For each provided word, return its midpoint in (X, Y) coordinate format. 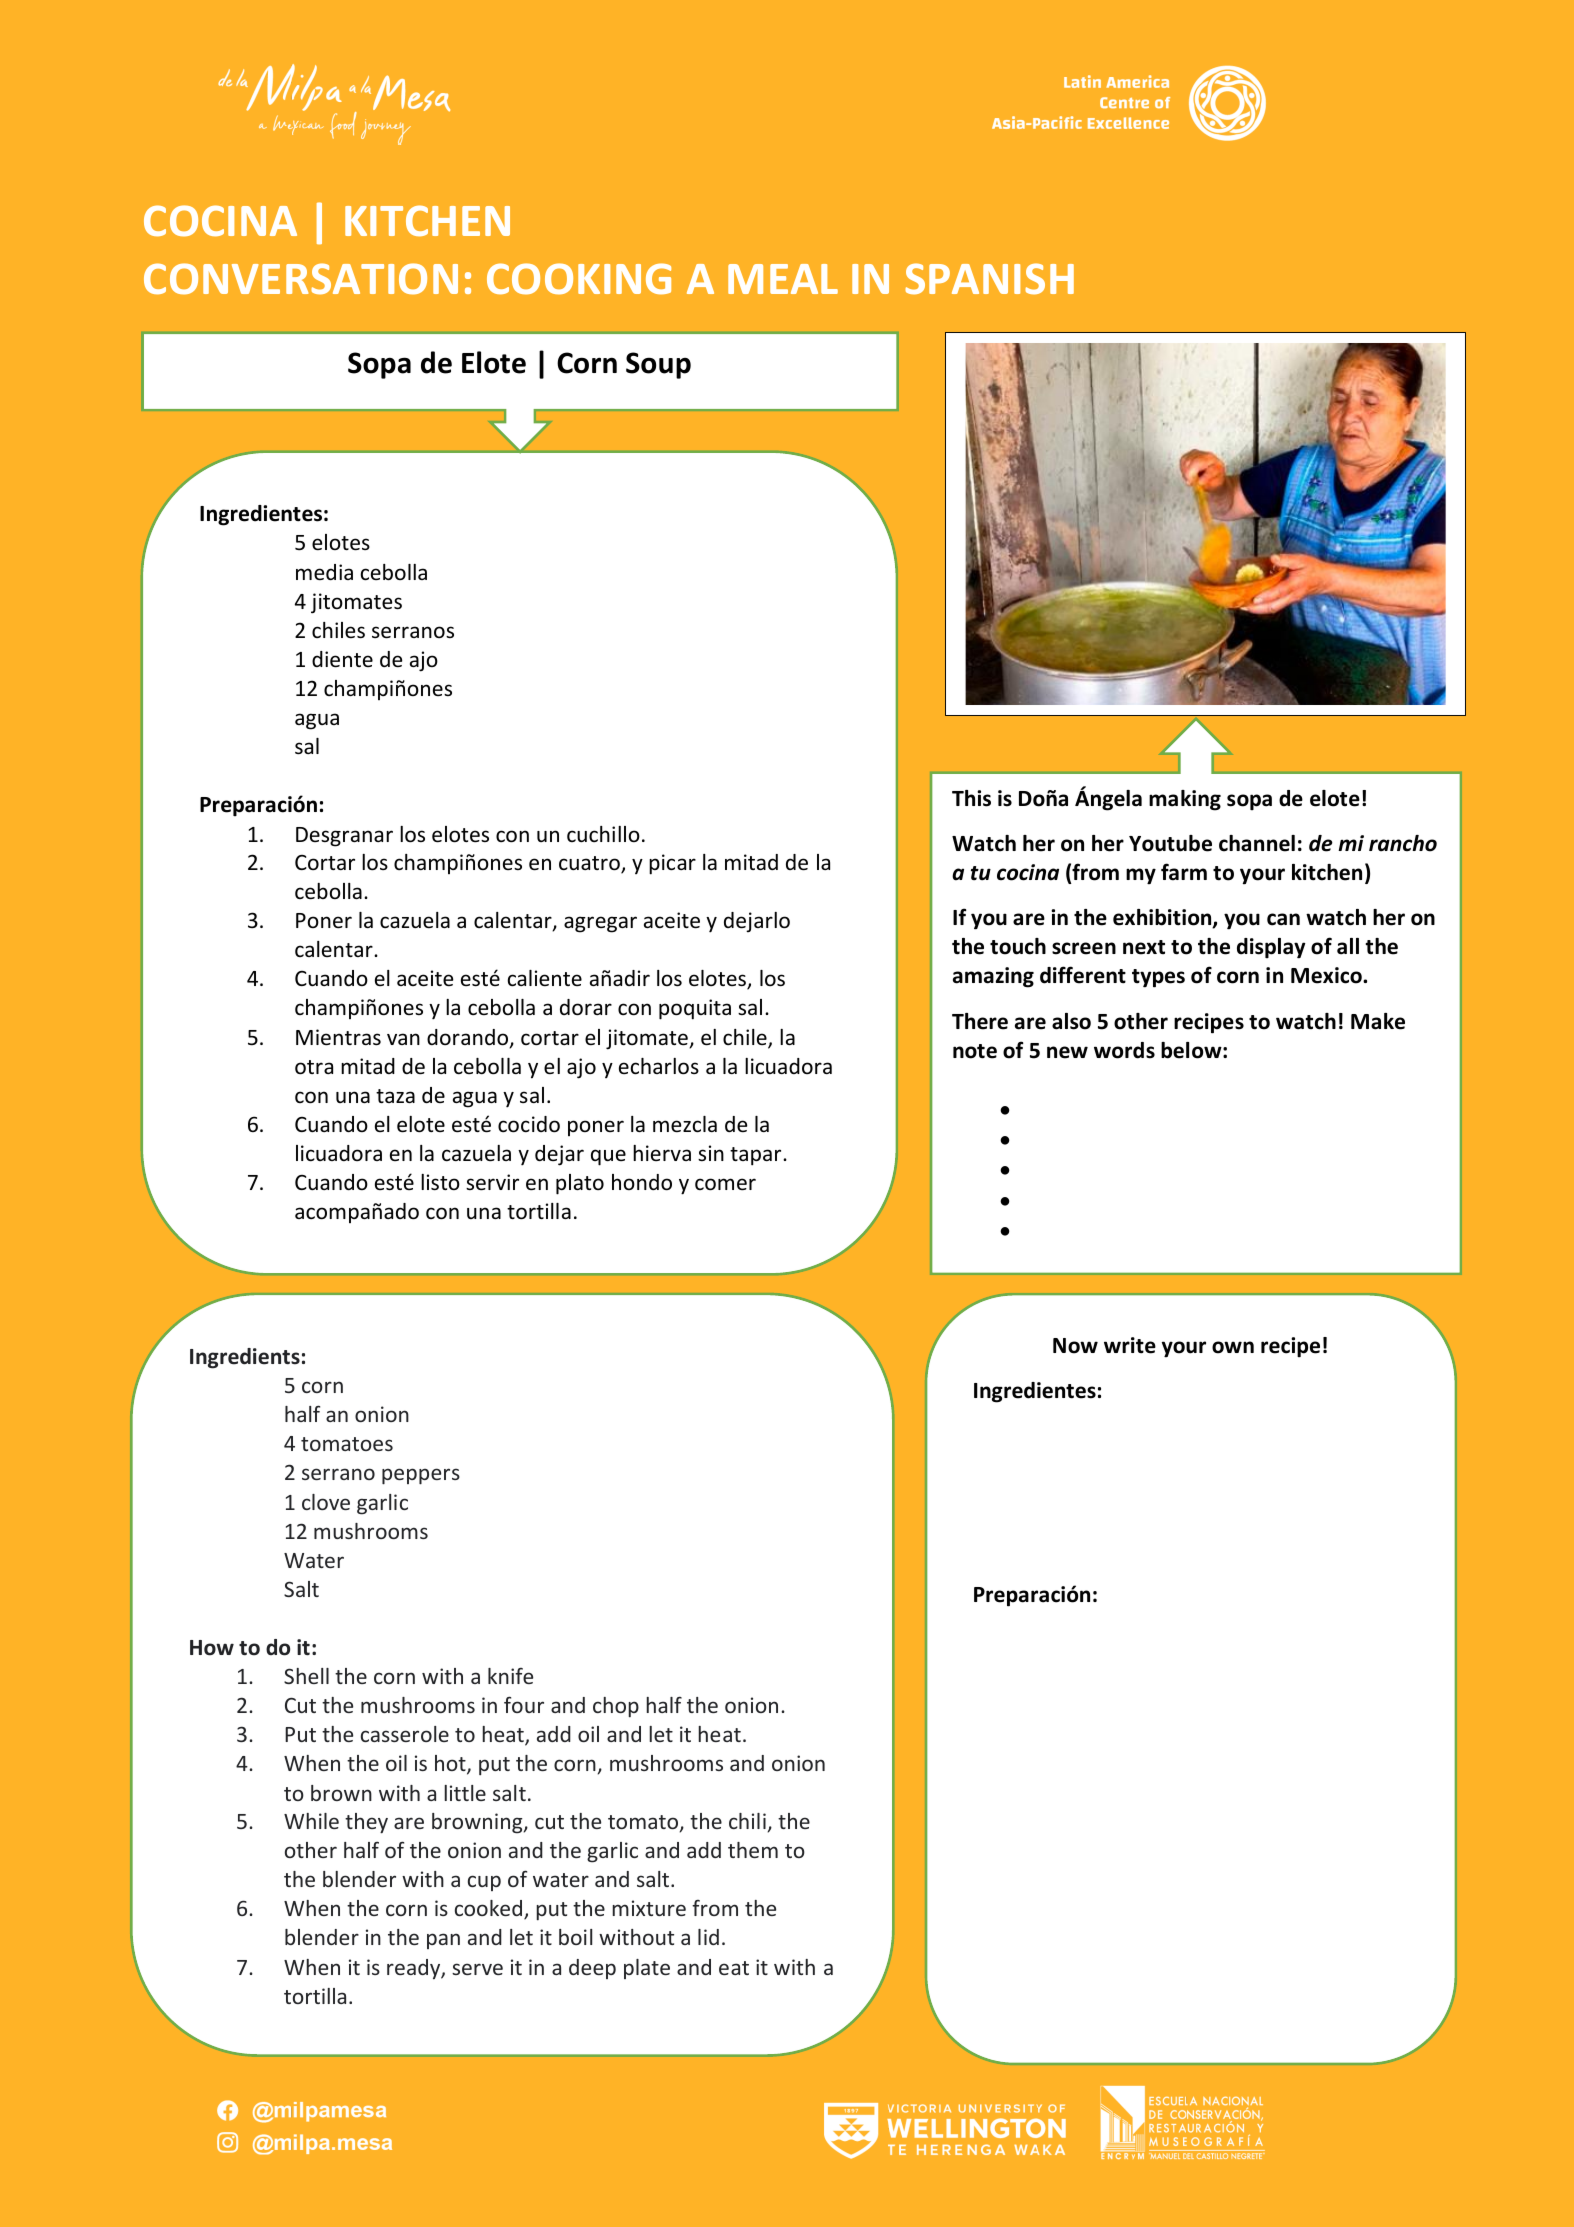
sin (711, 1153)
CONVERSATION (301, 279)
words (1124, 1050)
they (366, 1823)
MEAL (783, 279)
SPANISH (989, 279)
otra (314, 1067)
